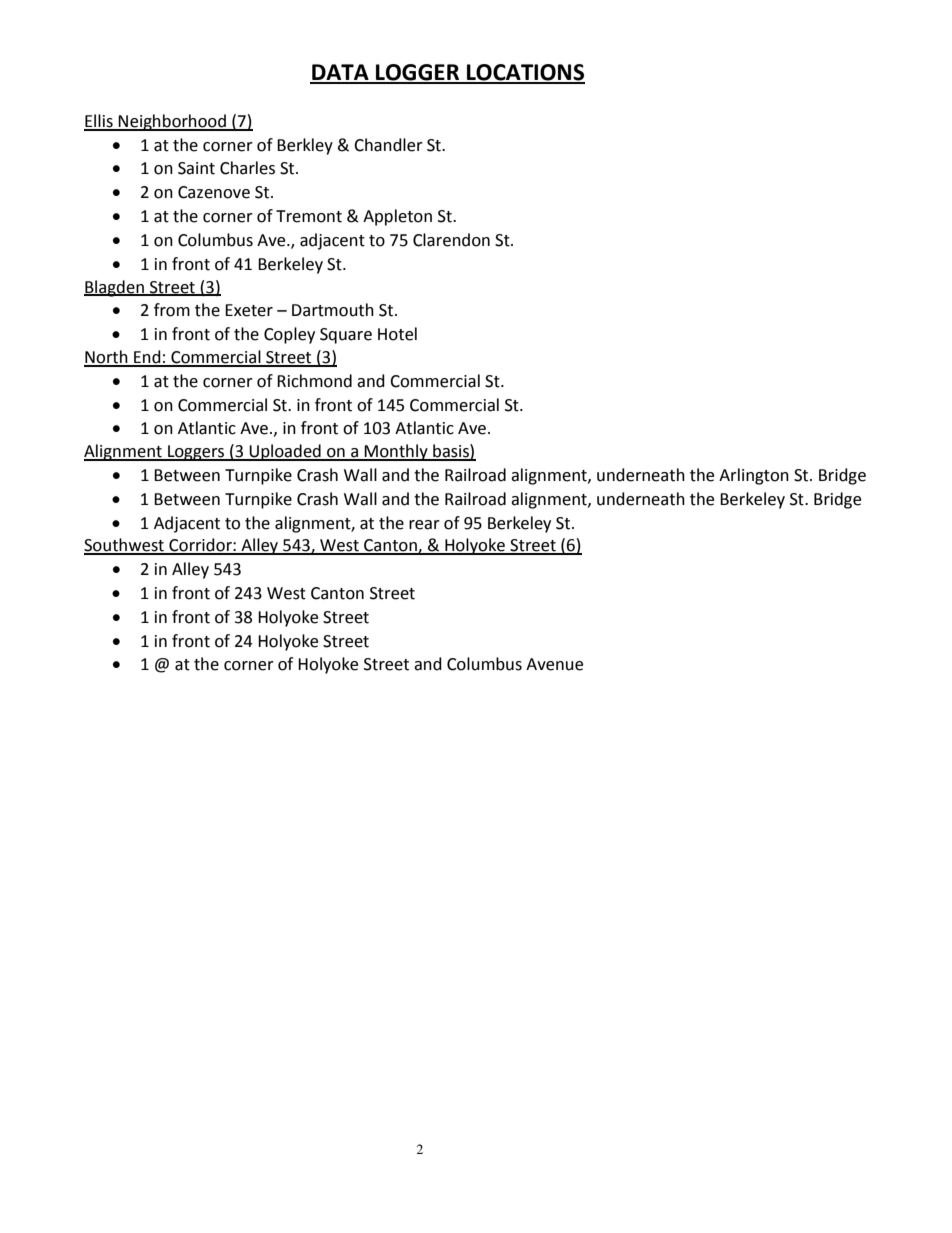  I want to click on Neighborhood, so click(172, 122).
